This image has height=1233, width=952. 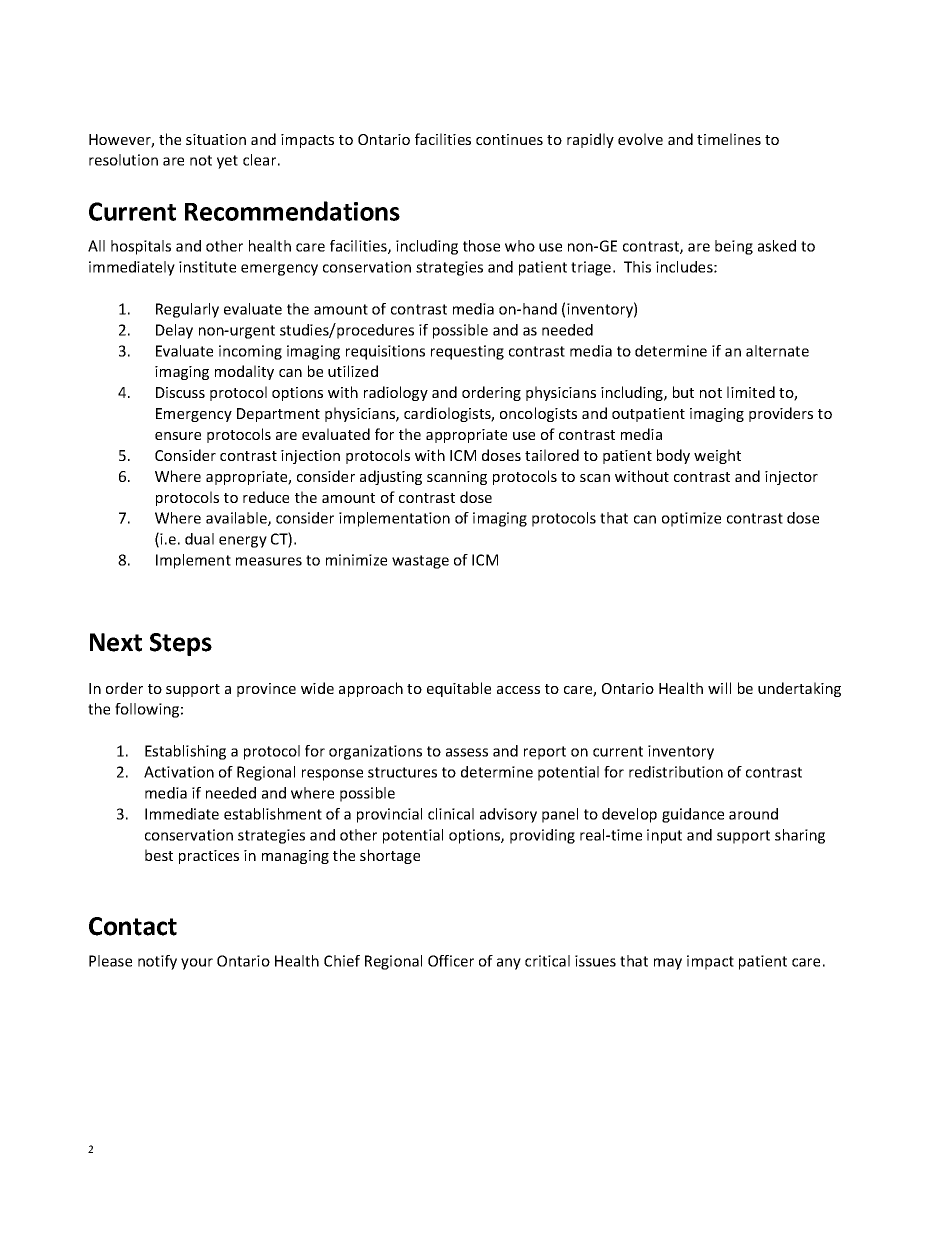 I want to click on dual, so click(x=199, y=539).
